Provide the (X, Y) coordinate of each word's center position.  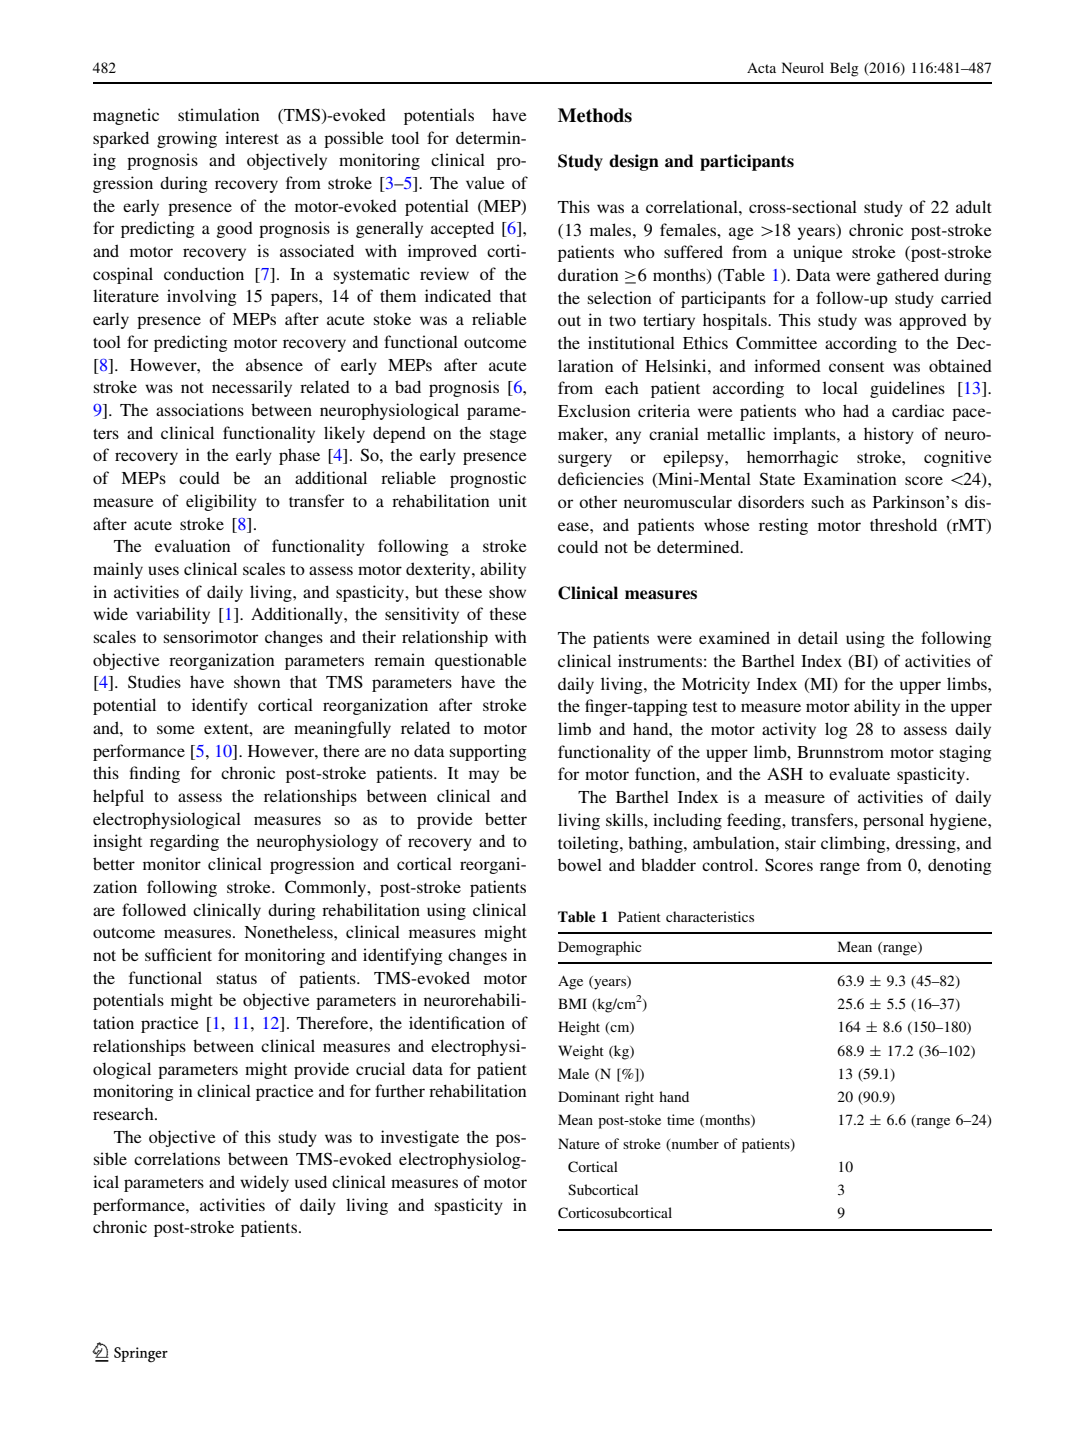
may (484, 776)
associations (200, 409)
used (311, 1181)
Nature (579, 1143)
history (889, 435)
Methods (595, 115)
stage (508, 436)
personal (893, 821)
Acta (761, 68)
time (680, 1119)
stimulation (218, 114)
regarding (184, 842)
